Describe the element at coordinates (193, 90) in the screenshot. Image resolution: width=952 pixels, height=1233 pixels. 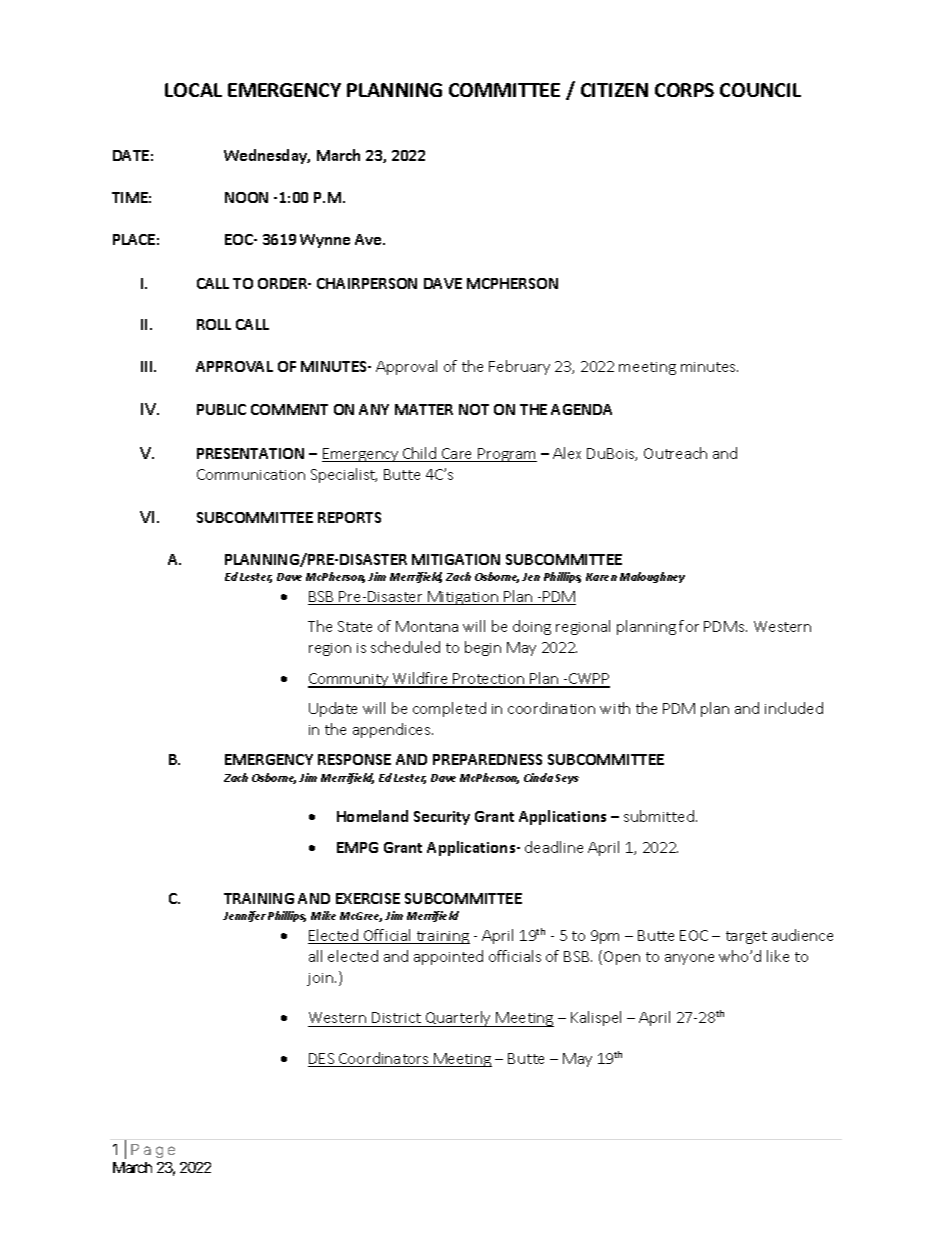
I see `LOCAL` at that location.
